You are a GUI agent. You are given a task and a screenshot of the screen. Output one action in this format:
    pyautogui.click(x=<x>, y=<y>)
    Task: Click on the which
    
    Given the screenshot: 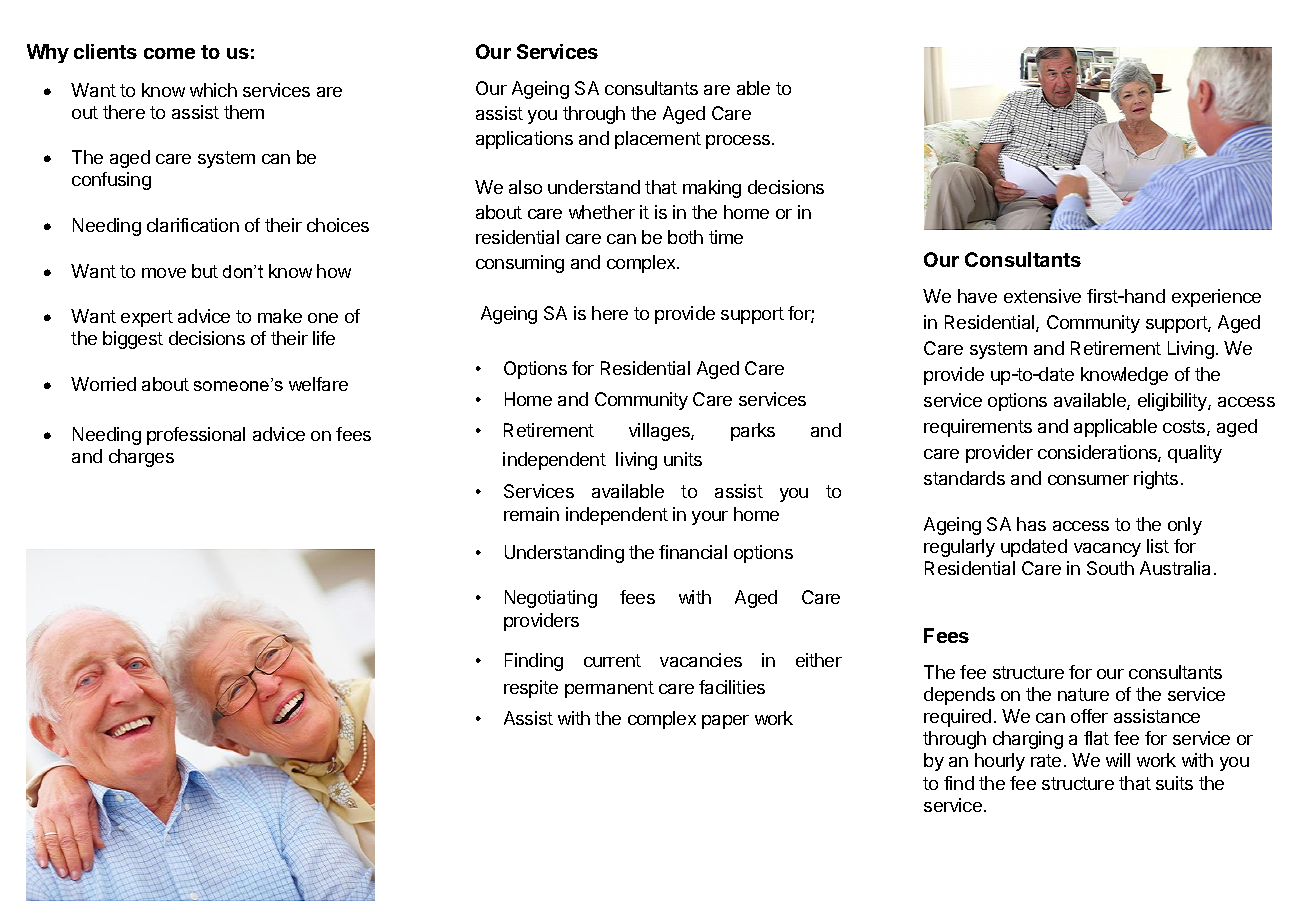 What is the action you would take?
    pyautogui.click(x=213, y=90)
